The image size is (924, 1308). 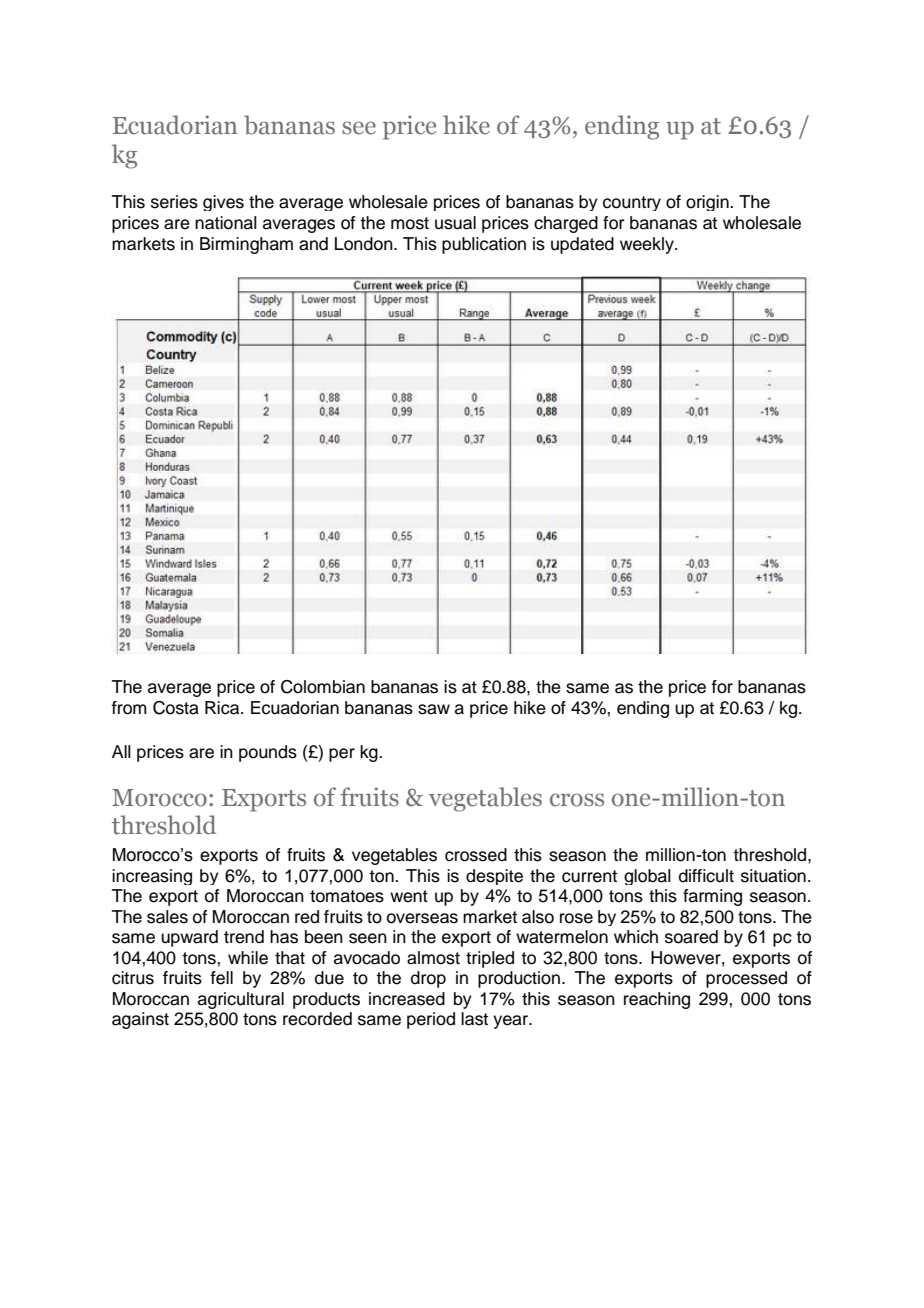 I want to click on fell, so click(x=221, y=978).
